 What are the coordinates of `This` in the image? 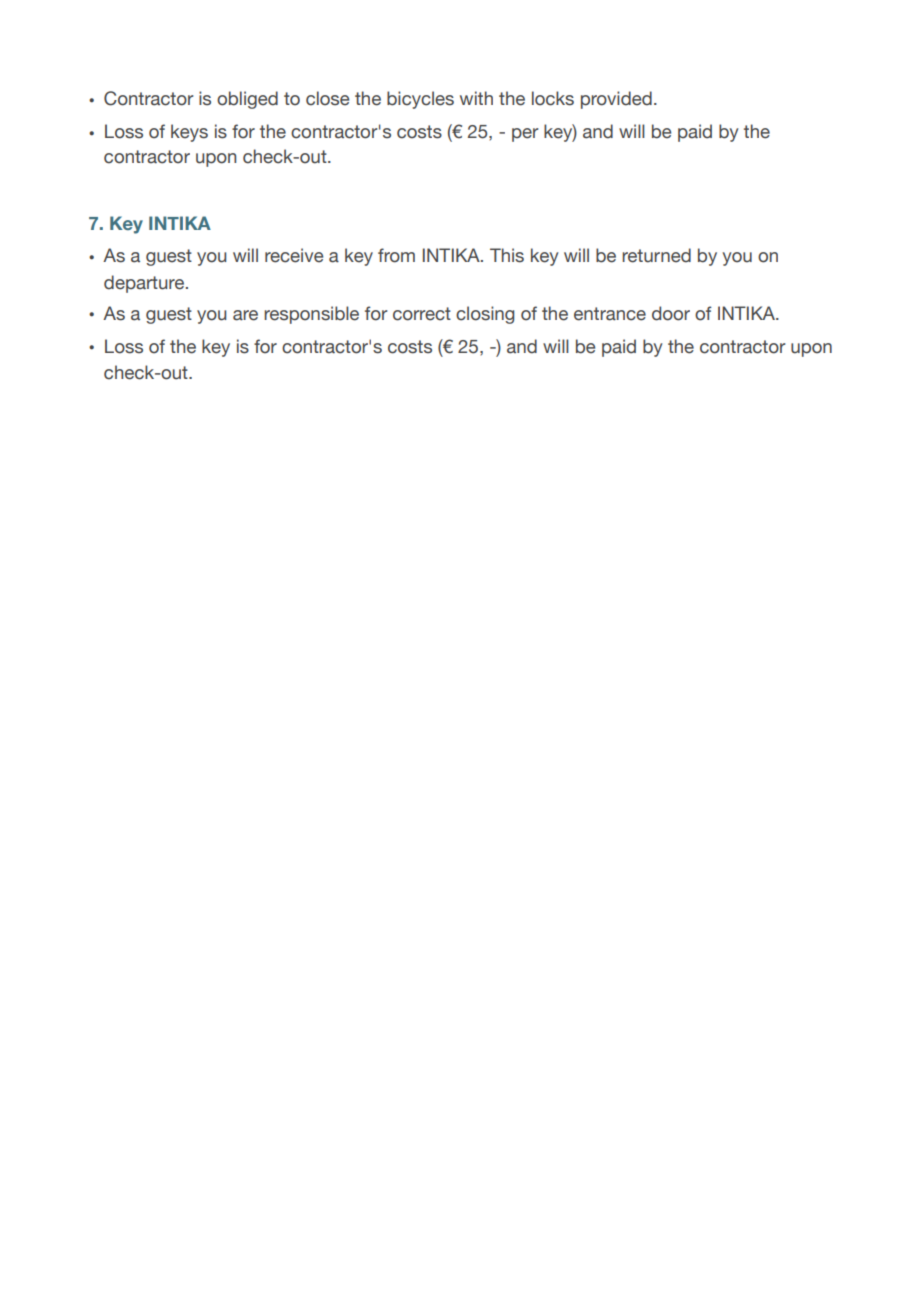 It's located at (507, 255).
